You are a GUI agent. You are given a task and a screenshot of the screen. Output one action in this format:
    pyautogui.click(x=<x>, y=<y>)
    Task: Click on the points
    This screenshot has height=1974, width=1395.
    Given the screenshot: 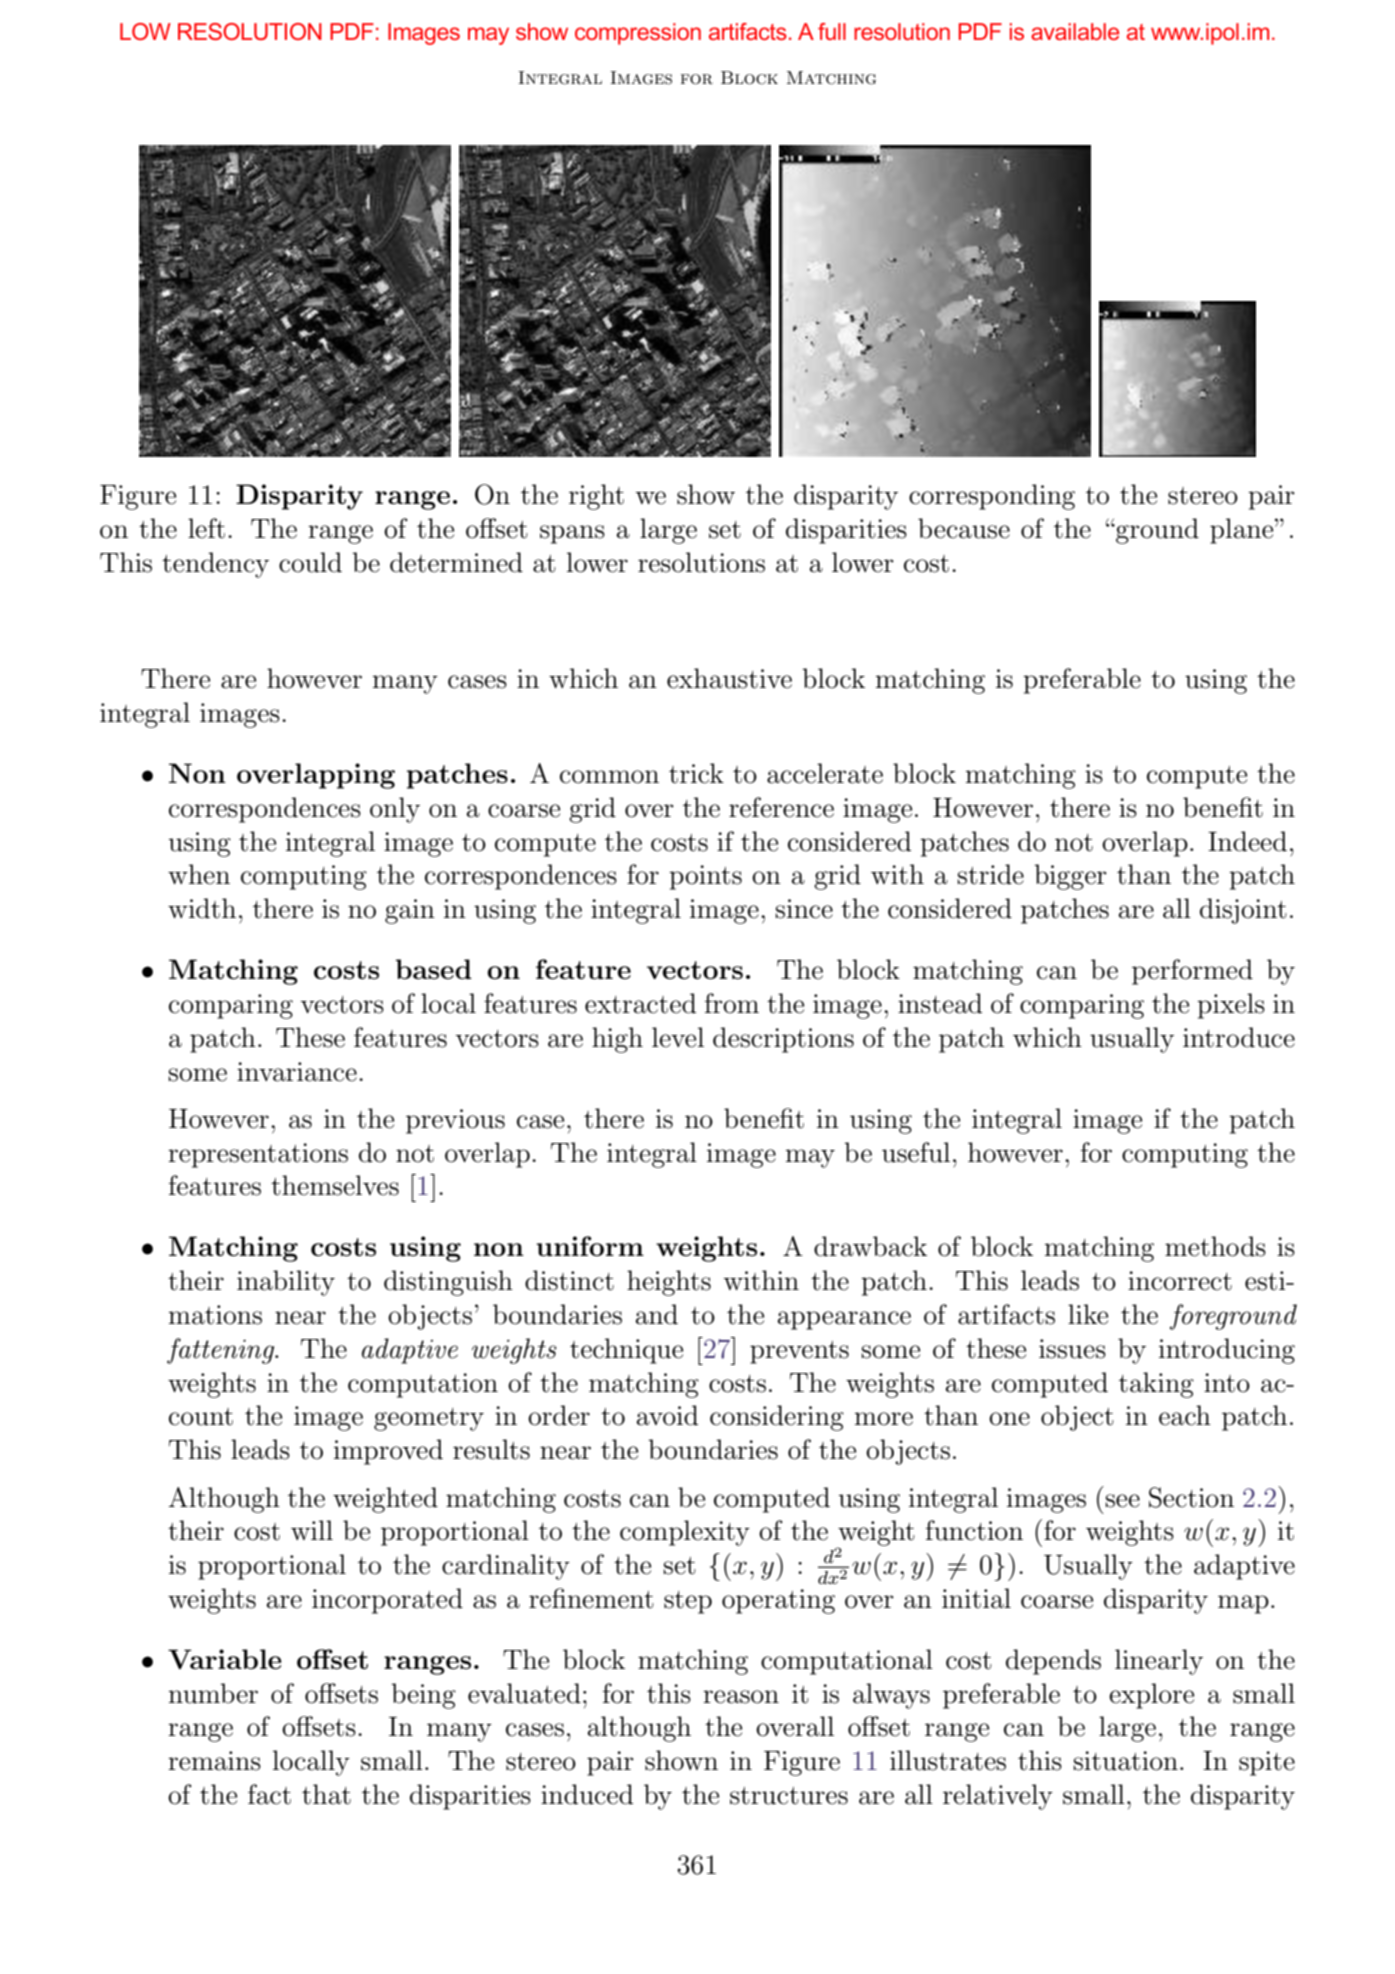 What is the action you would take?
    pyautogui.click(x=705, y=877)
